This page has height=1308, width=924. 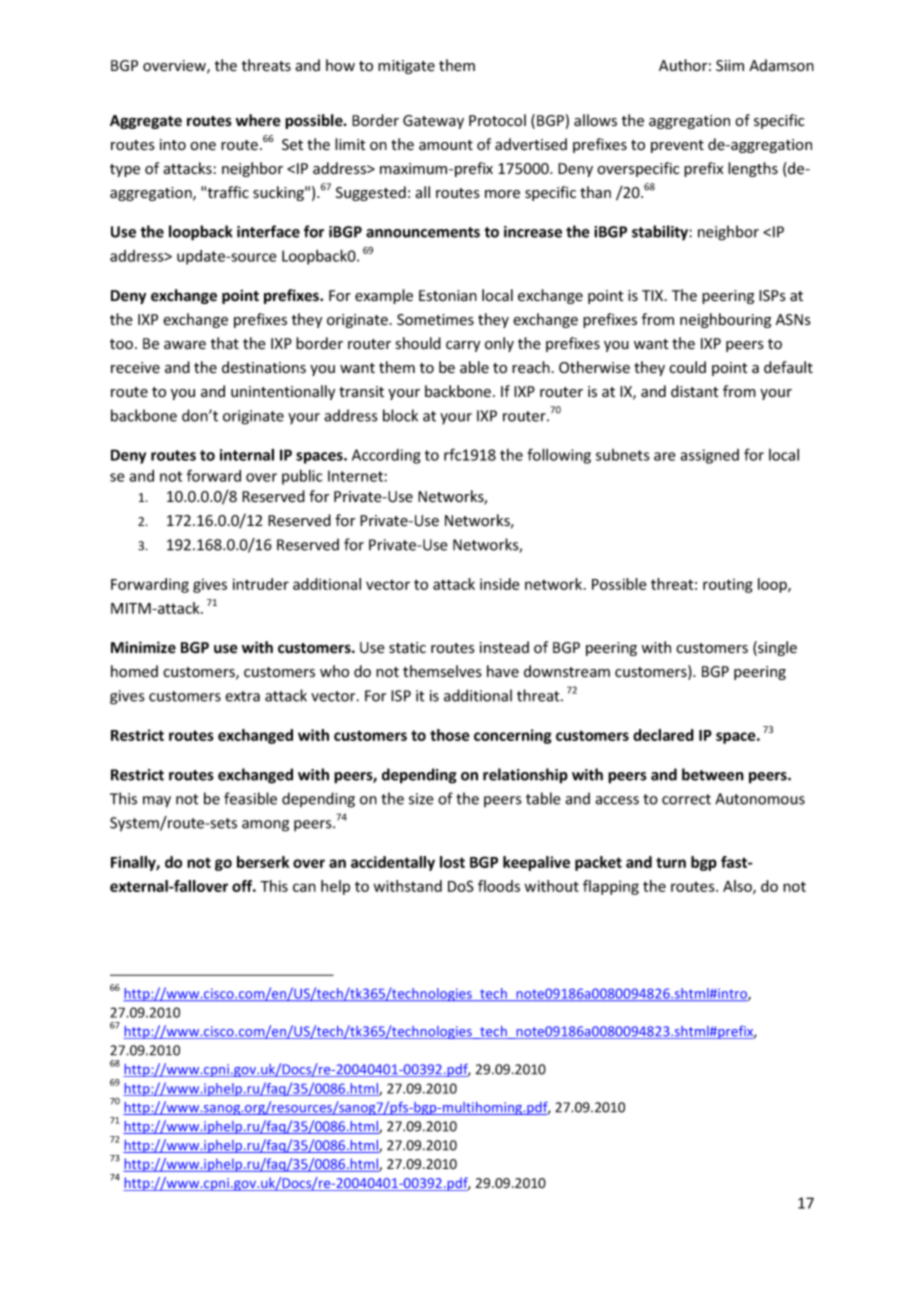 What do you see at coordinates (671, 862) in the page?
I see `turn` at bounding box center [671, 862].
